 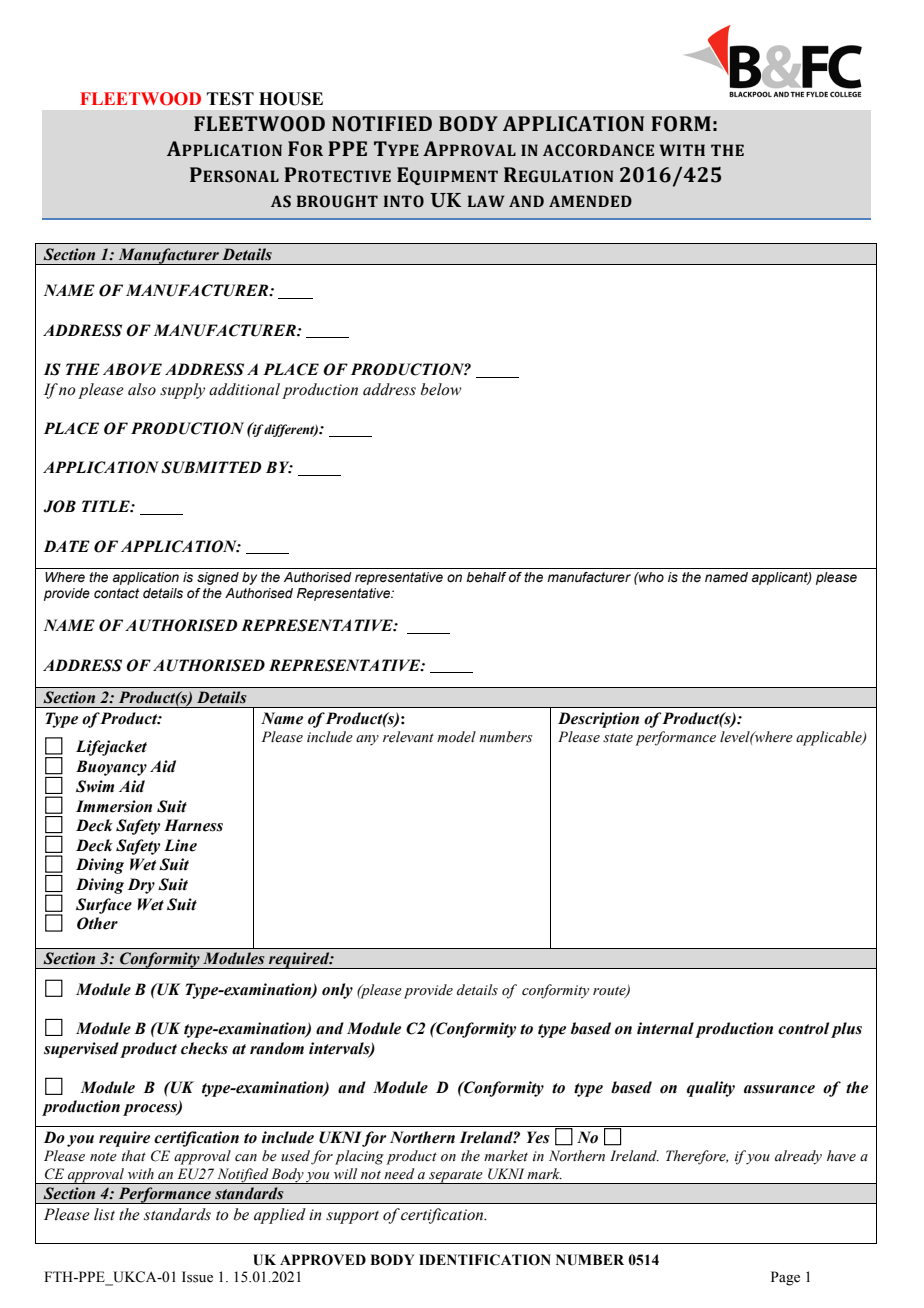 I want to click on ACCORDANCE, so click(x=598, y=150).
